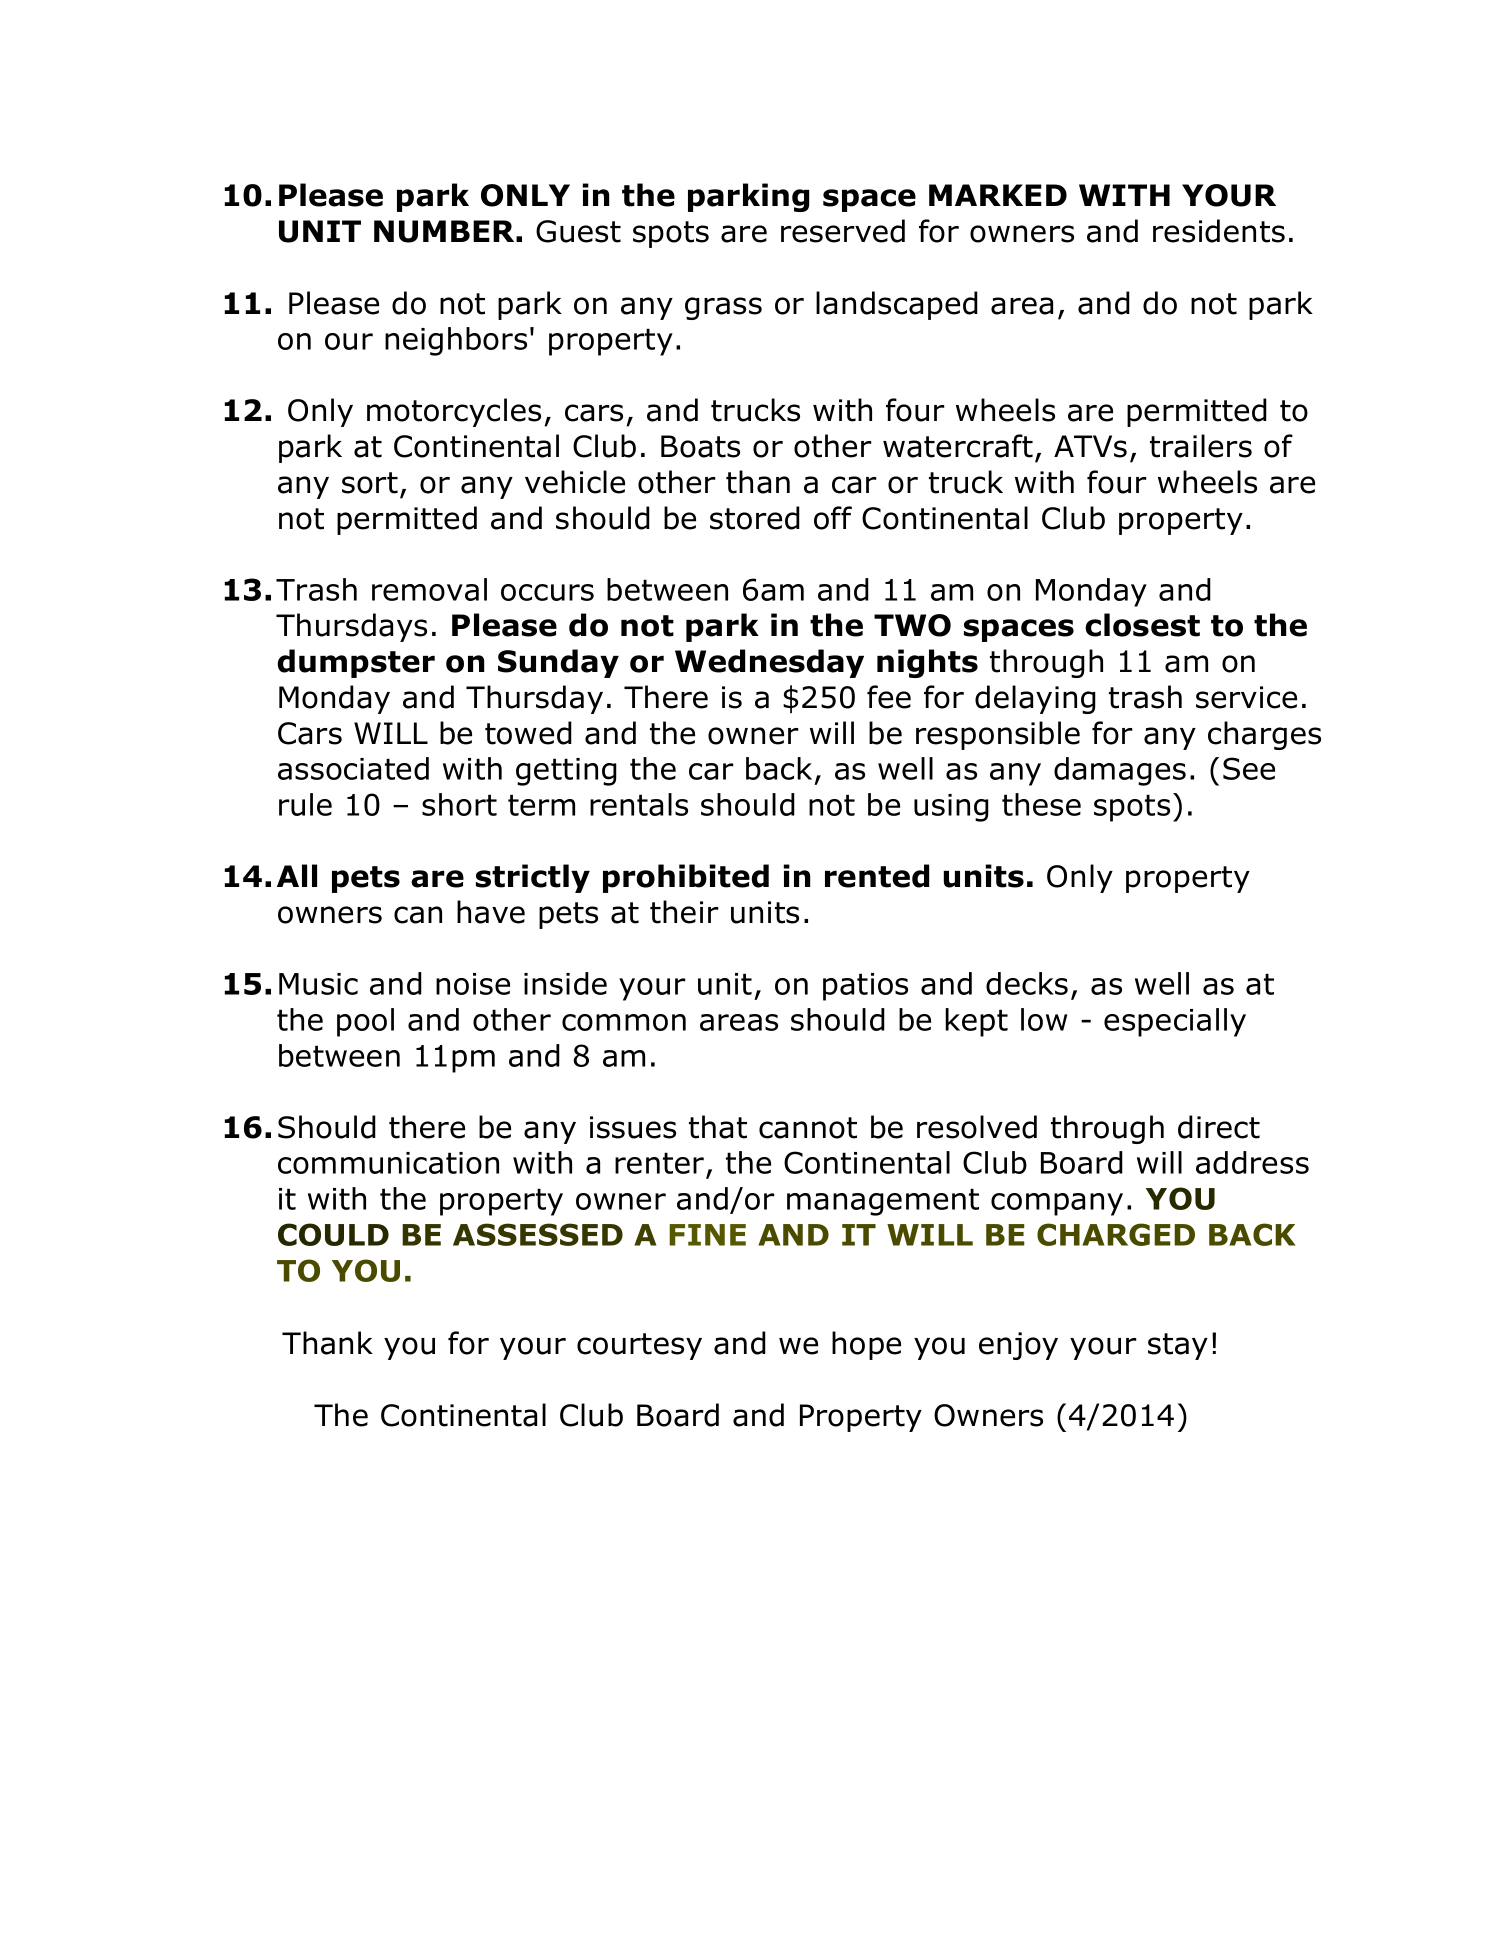  What do you see at coordinates (877, 876) in the document?
I see `rented` at bounding box center [877, 876].
